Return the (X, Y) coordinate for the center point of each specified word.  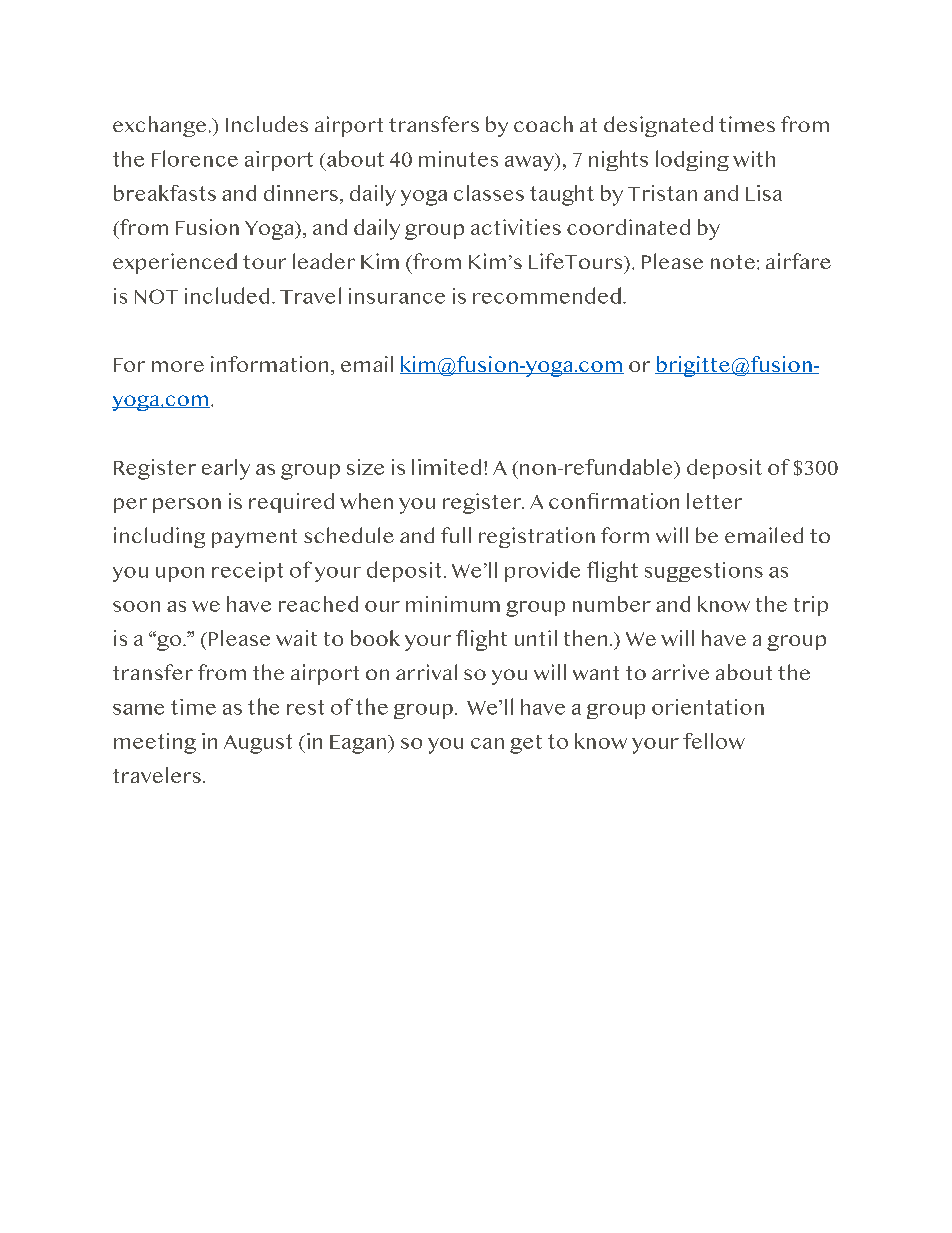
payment (254, 538)
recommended (547, 295)
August (258, 744)
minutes (458, 159)
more (178, 366)
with (754, 159)
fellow (714, 741)
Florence (195, 158)
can (487, 743)
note (733, 262)
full (456, 535)
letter (714, 501)
